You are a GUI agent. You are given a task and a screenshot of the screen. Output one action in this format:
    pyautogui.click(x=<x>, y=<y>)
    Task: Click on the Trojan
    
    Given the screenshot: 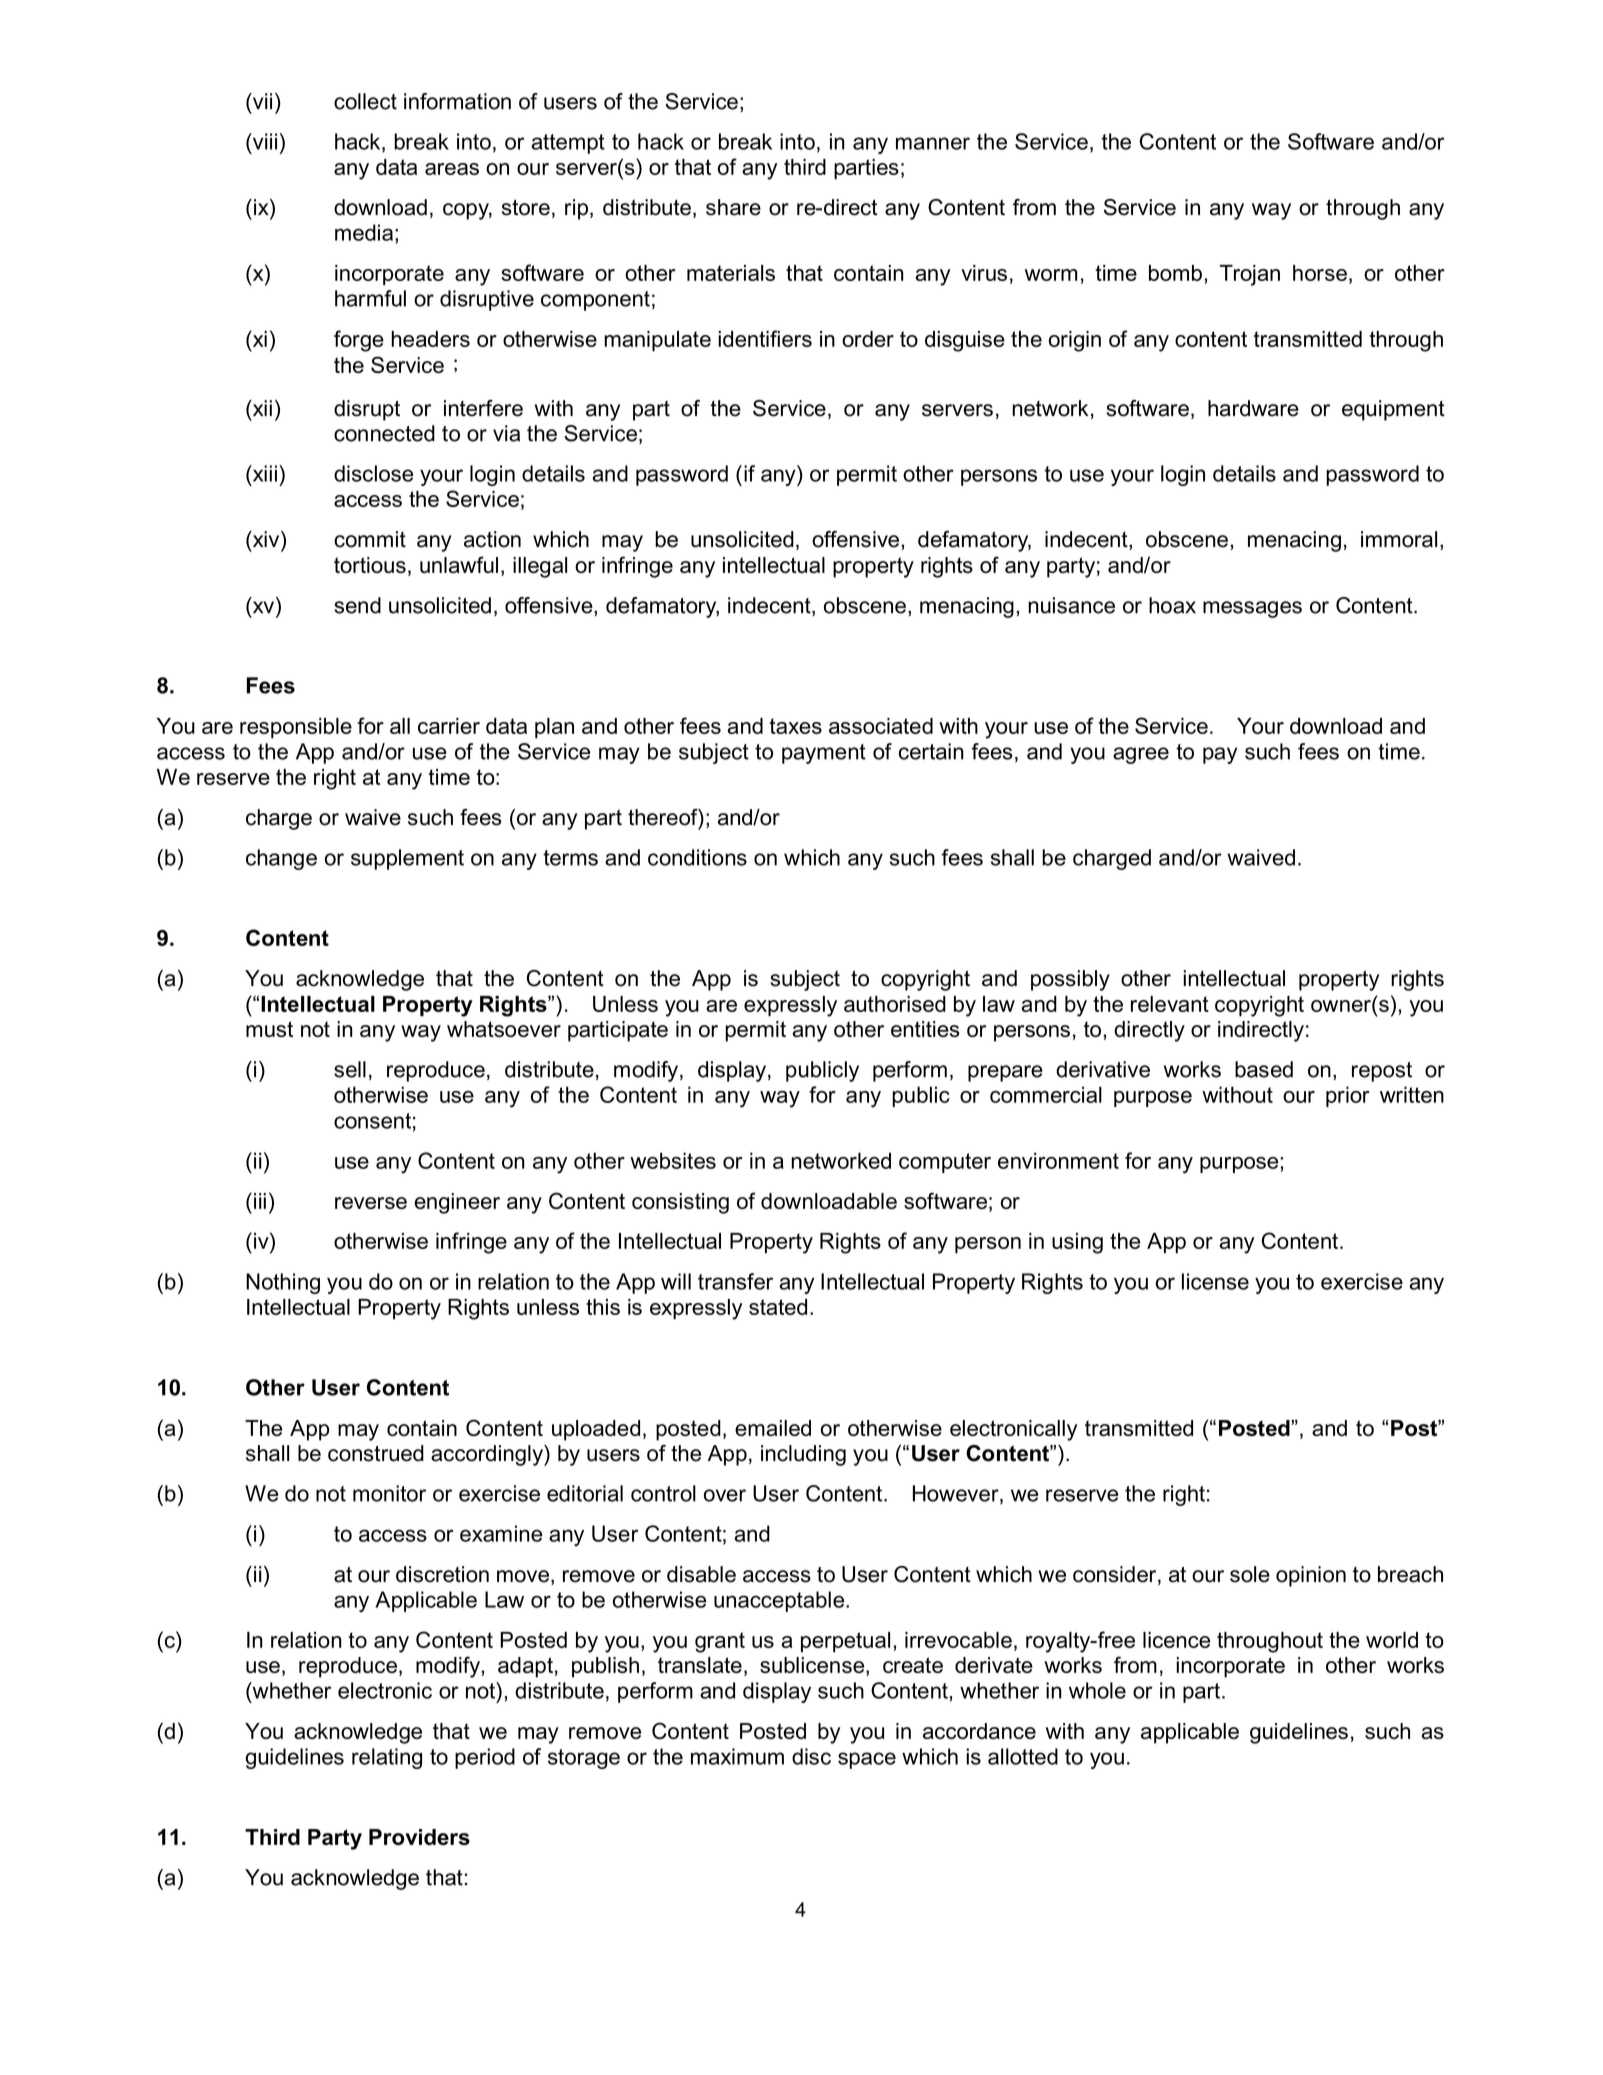 What is the action you would take?
    pyautogui.click(x=1250, y=275)
